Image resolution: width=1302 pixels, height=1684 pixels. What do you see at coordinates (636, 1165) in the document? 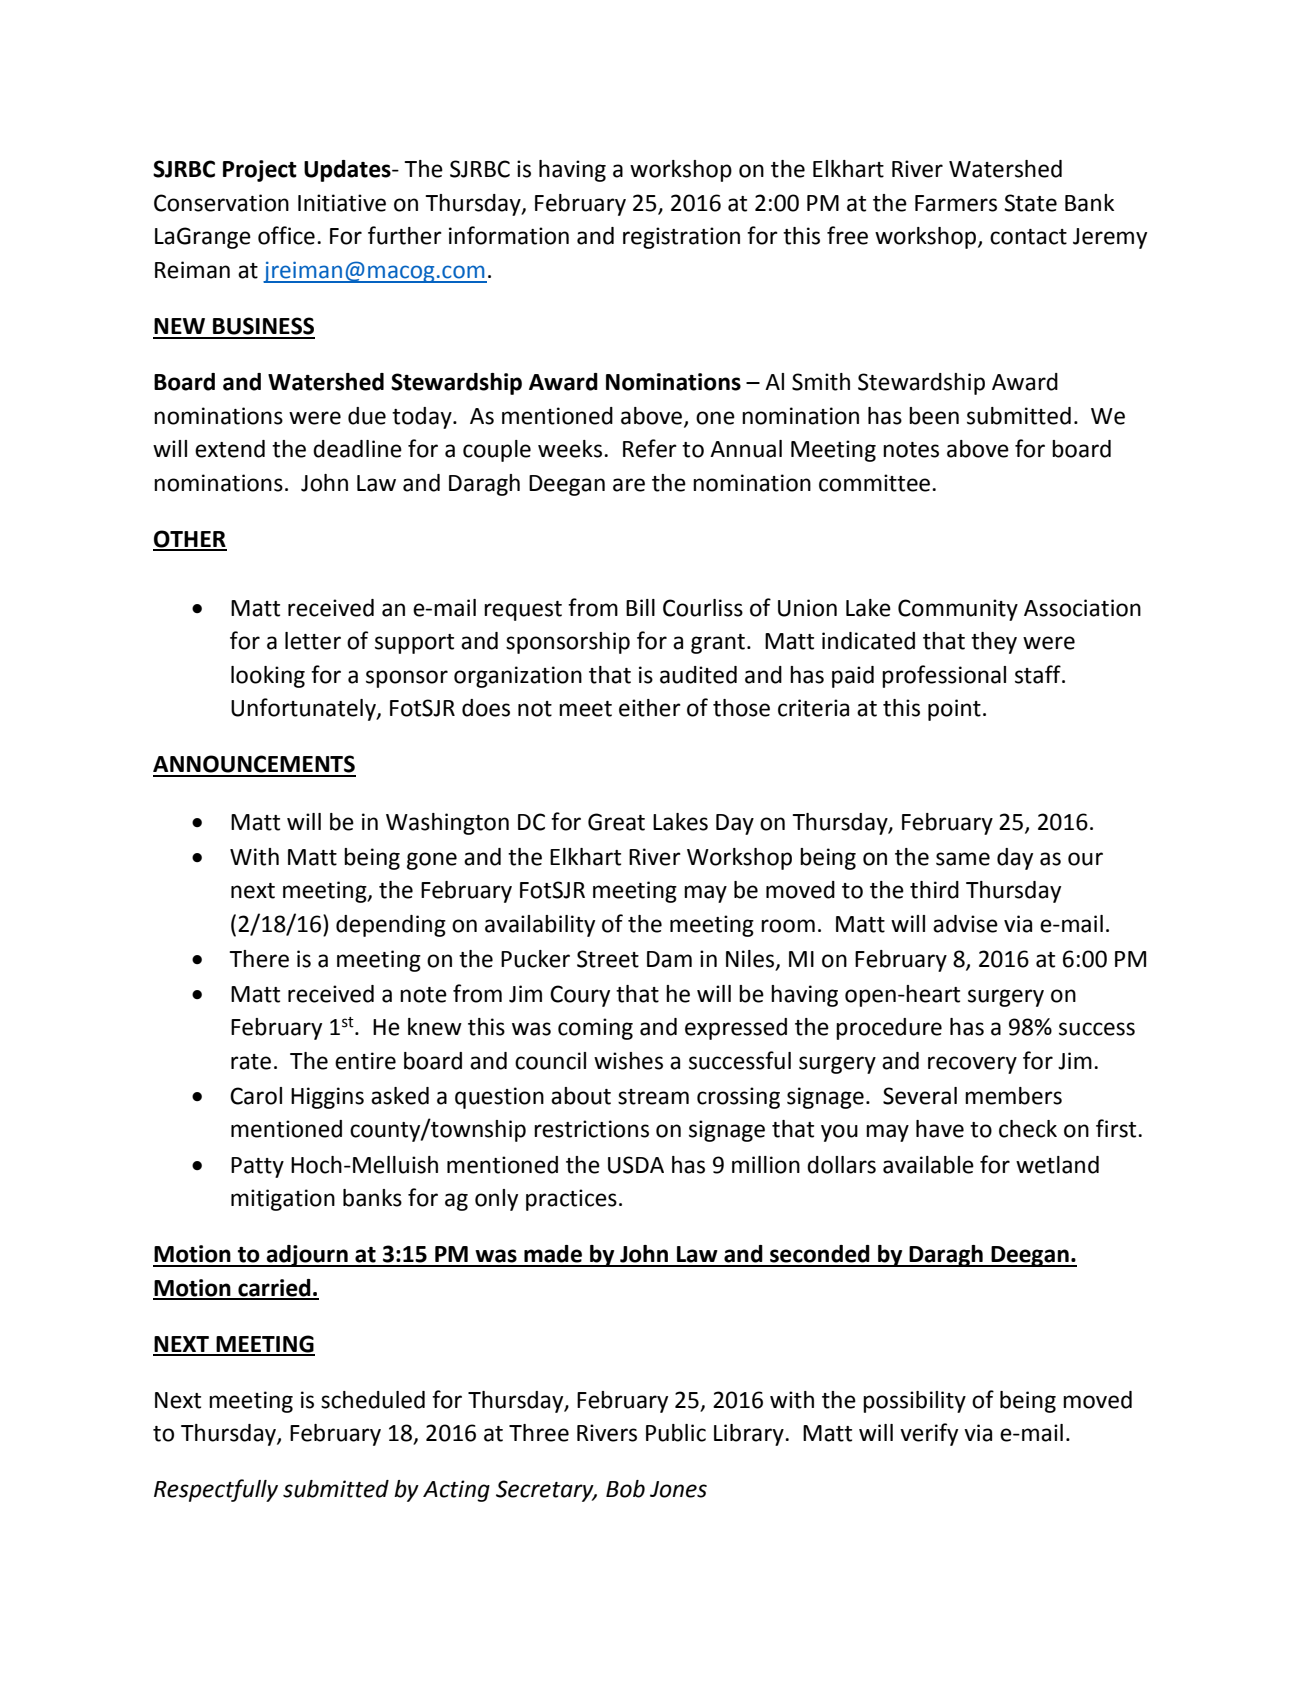
I see `USDA` at bounding box center [636, 1165].
